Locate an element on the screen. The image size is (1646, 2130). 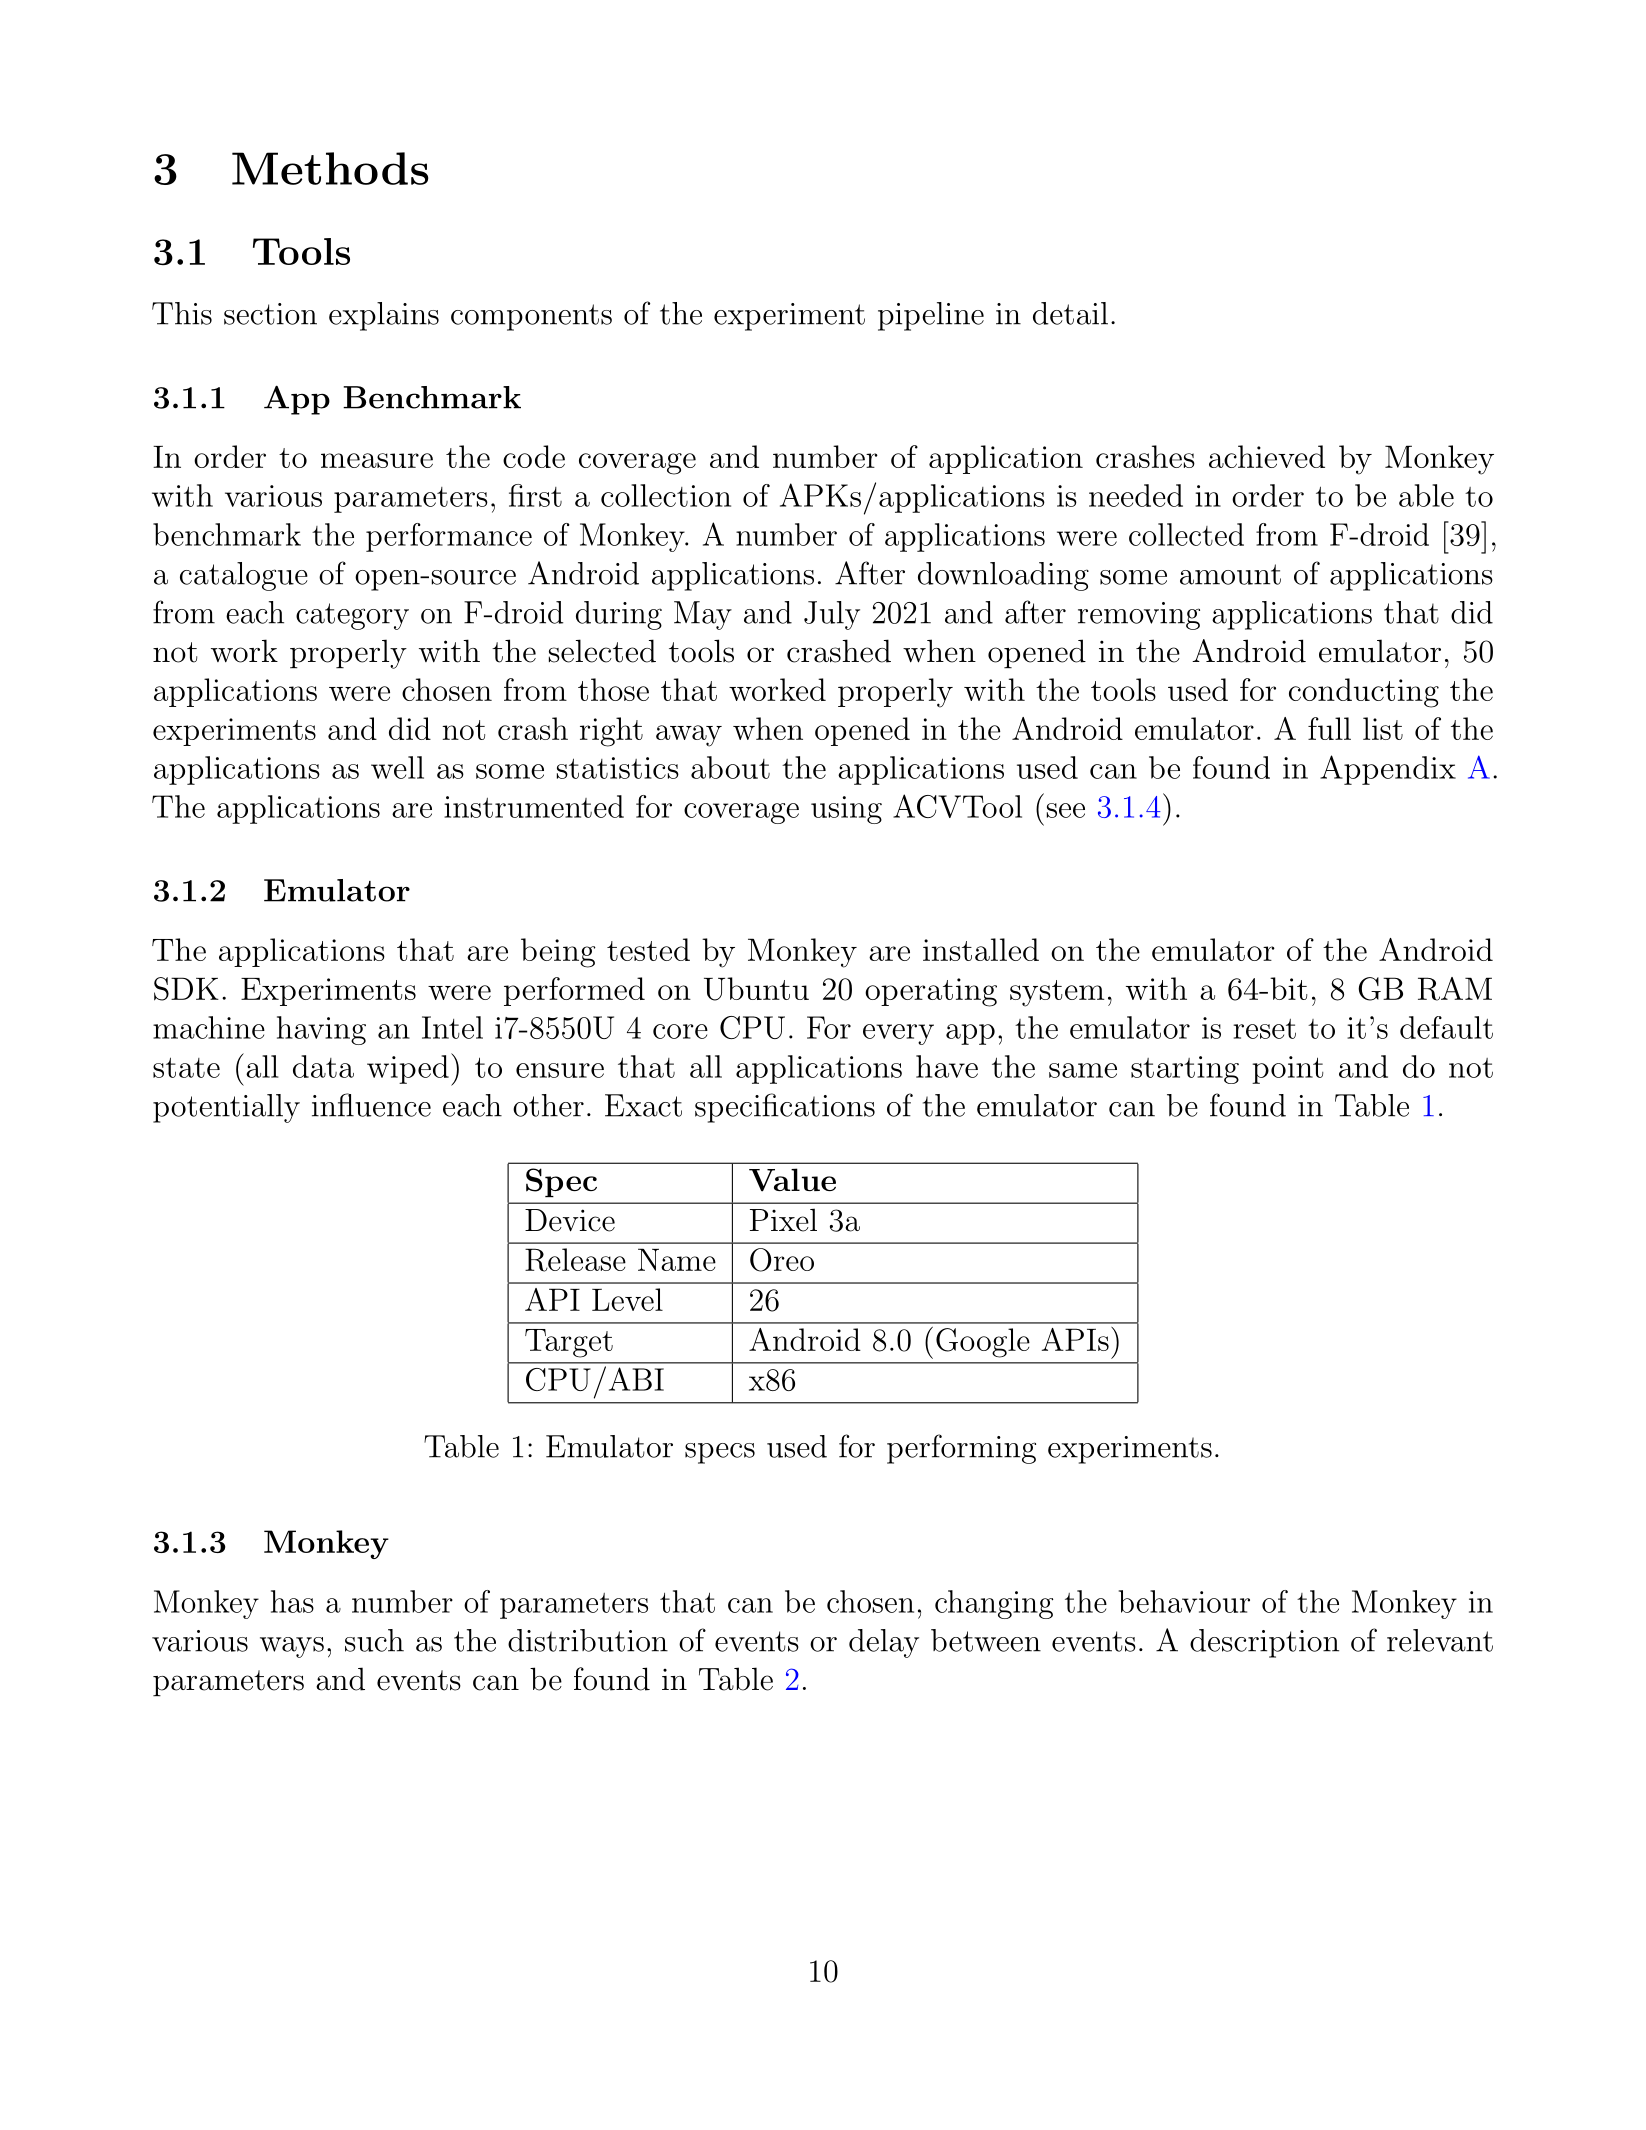
July is located at coordinates (832, 615).
